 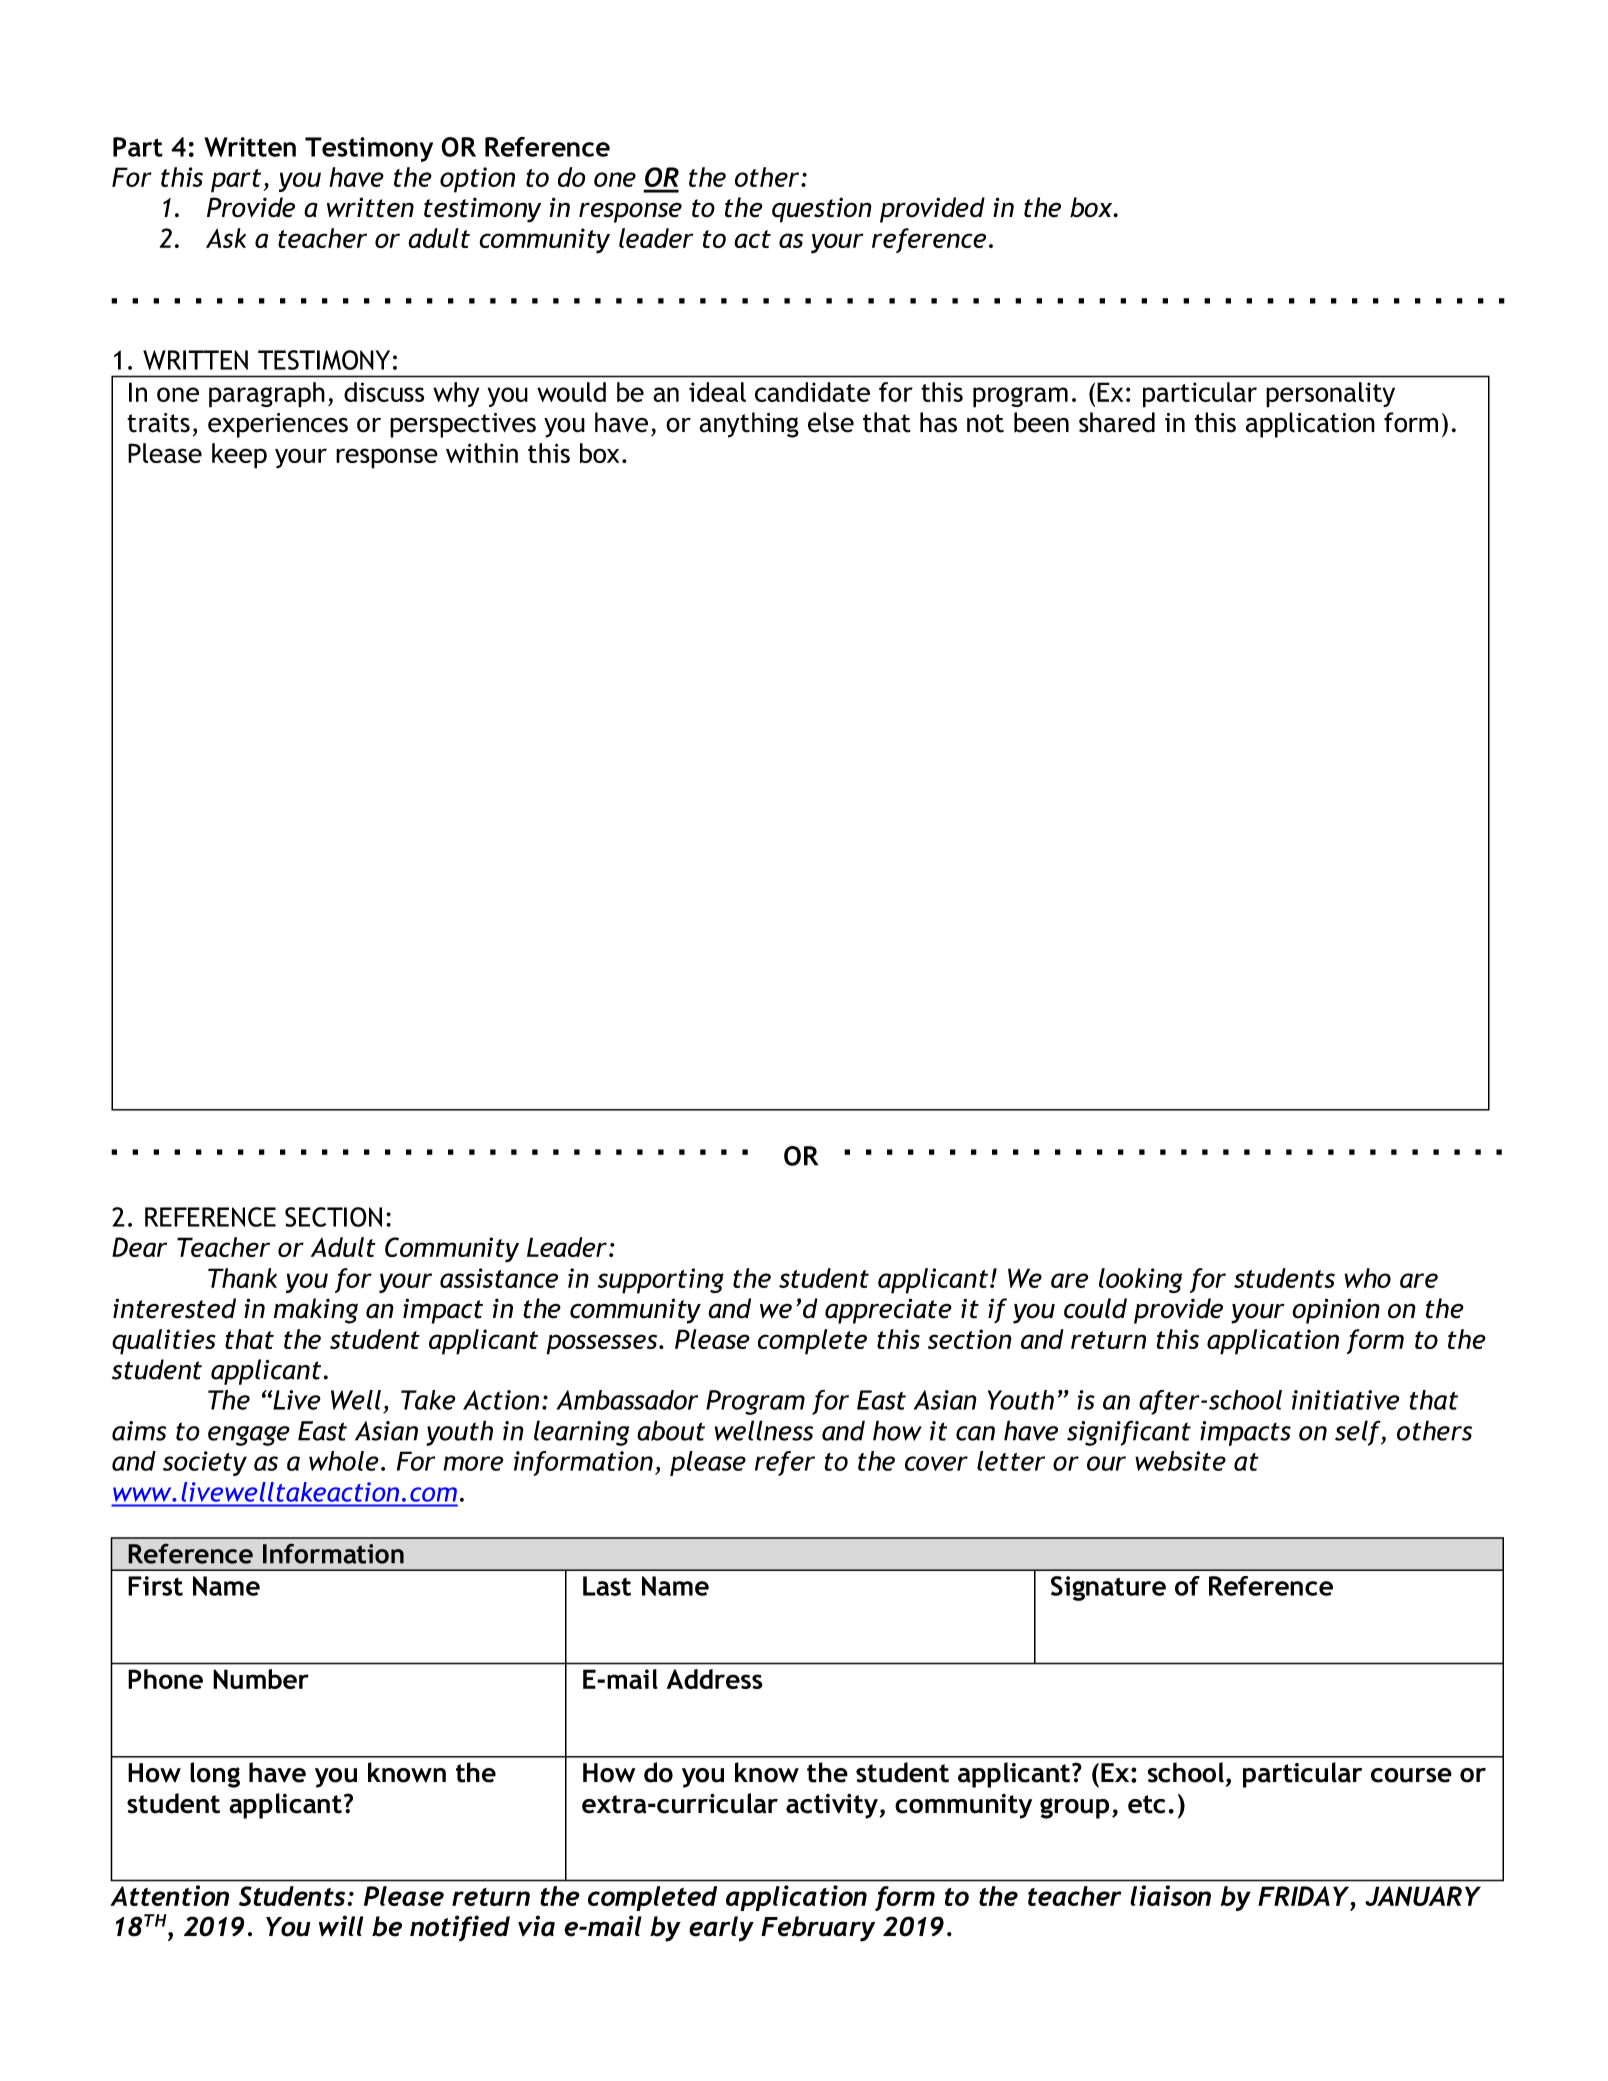 What do you see at coordinates (1305, 1896) in the document?
I see `FRIDAY` at bounding box center [1305, 1896].
